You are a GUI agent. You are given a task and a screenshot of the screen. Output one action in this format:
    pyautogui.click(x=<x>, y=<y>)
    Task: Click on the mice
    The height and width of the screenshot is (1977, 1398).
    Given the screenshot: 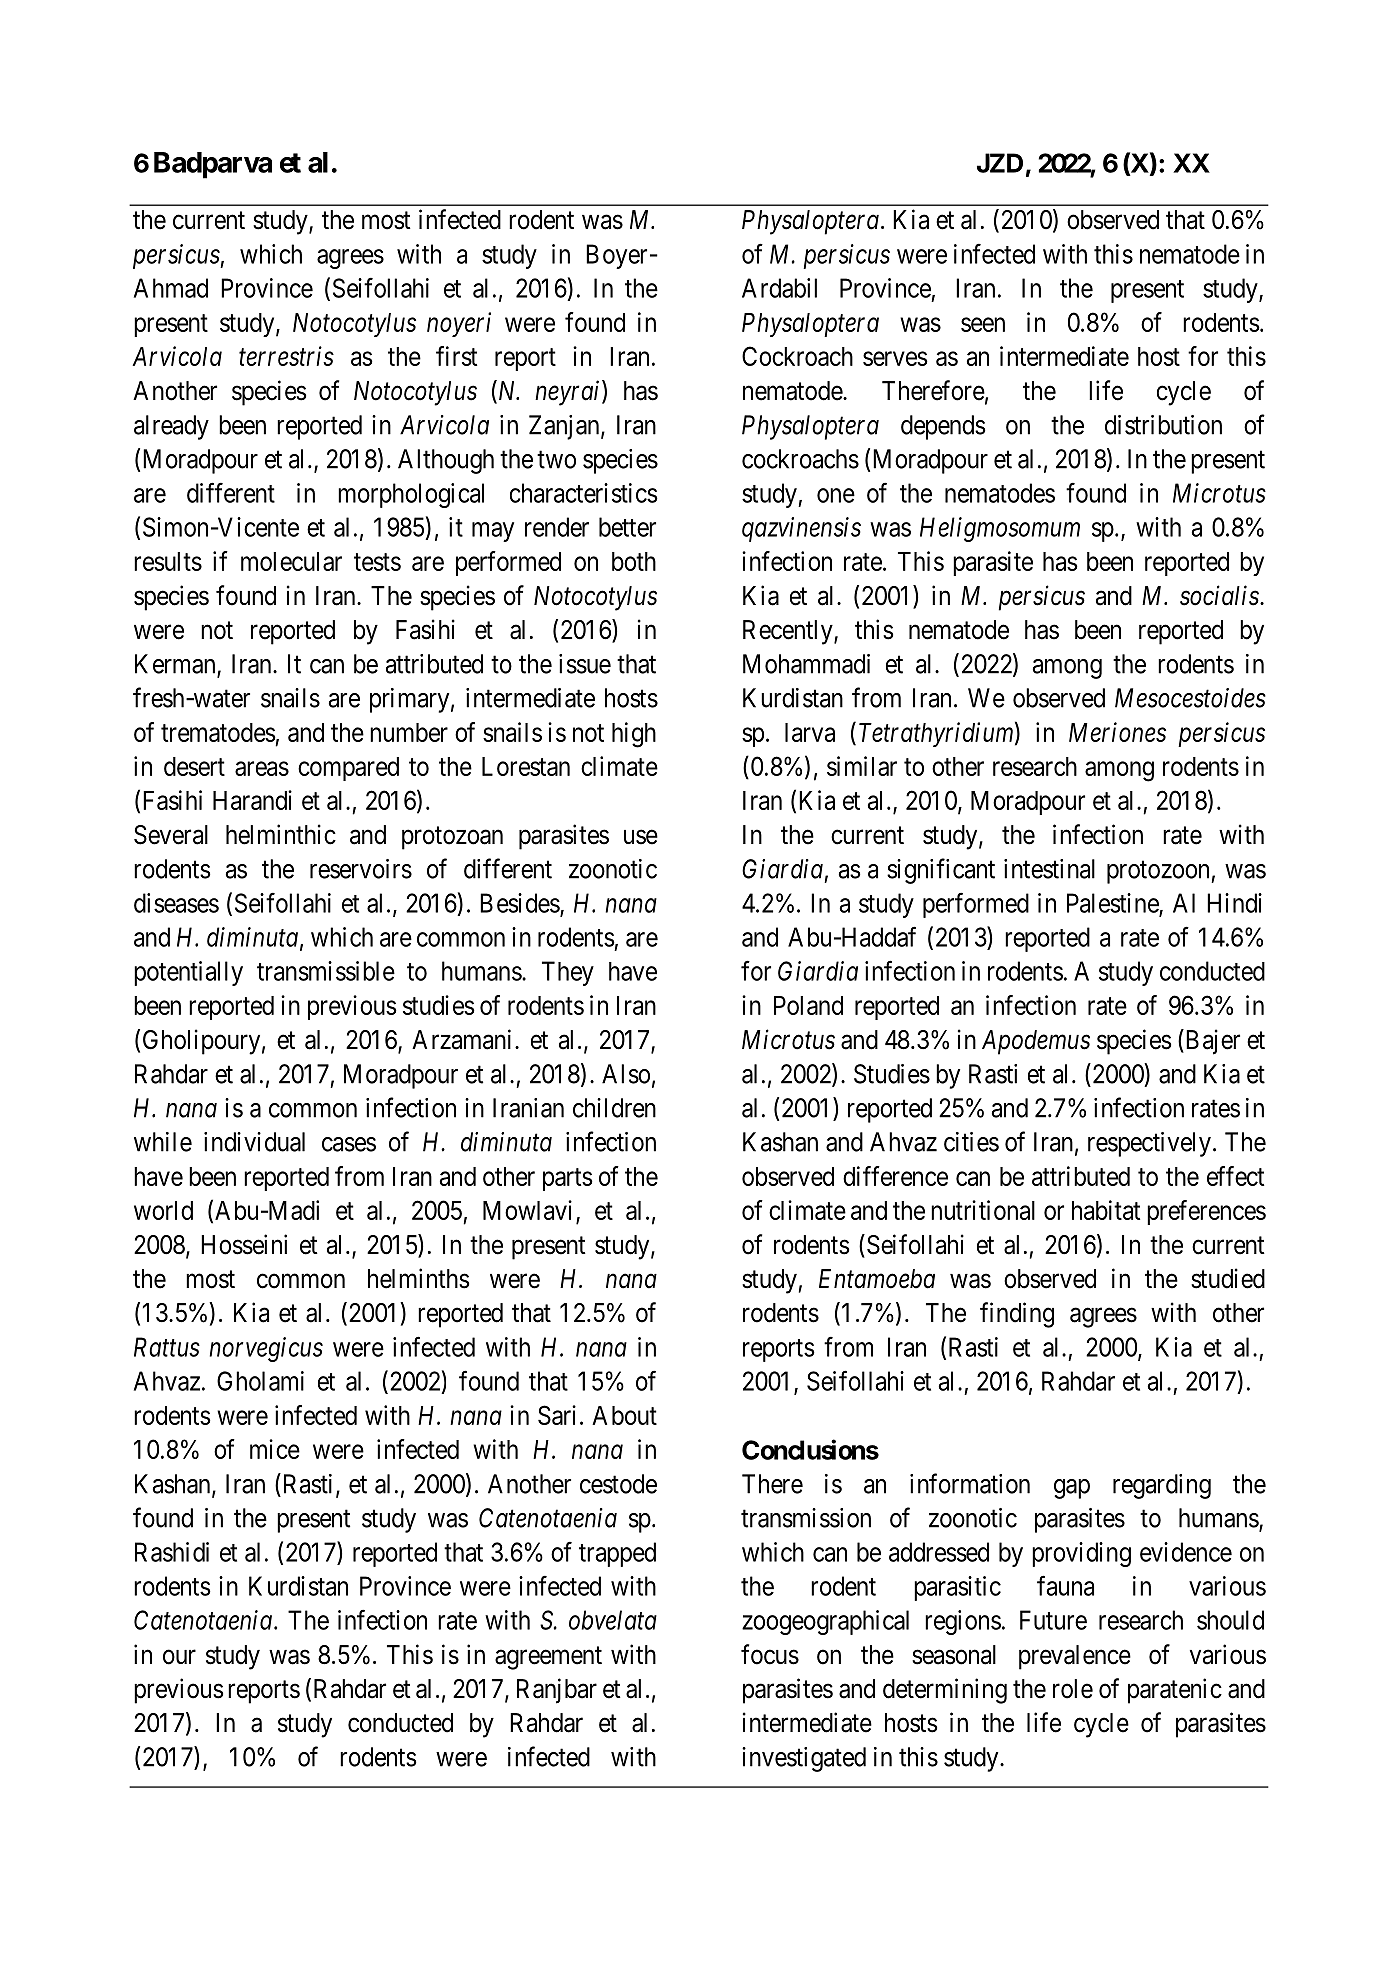 What is the action you would take?
    pyautogui.click(x=275, y=1449)
